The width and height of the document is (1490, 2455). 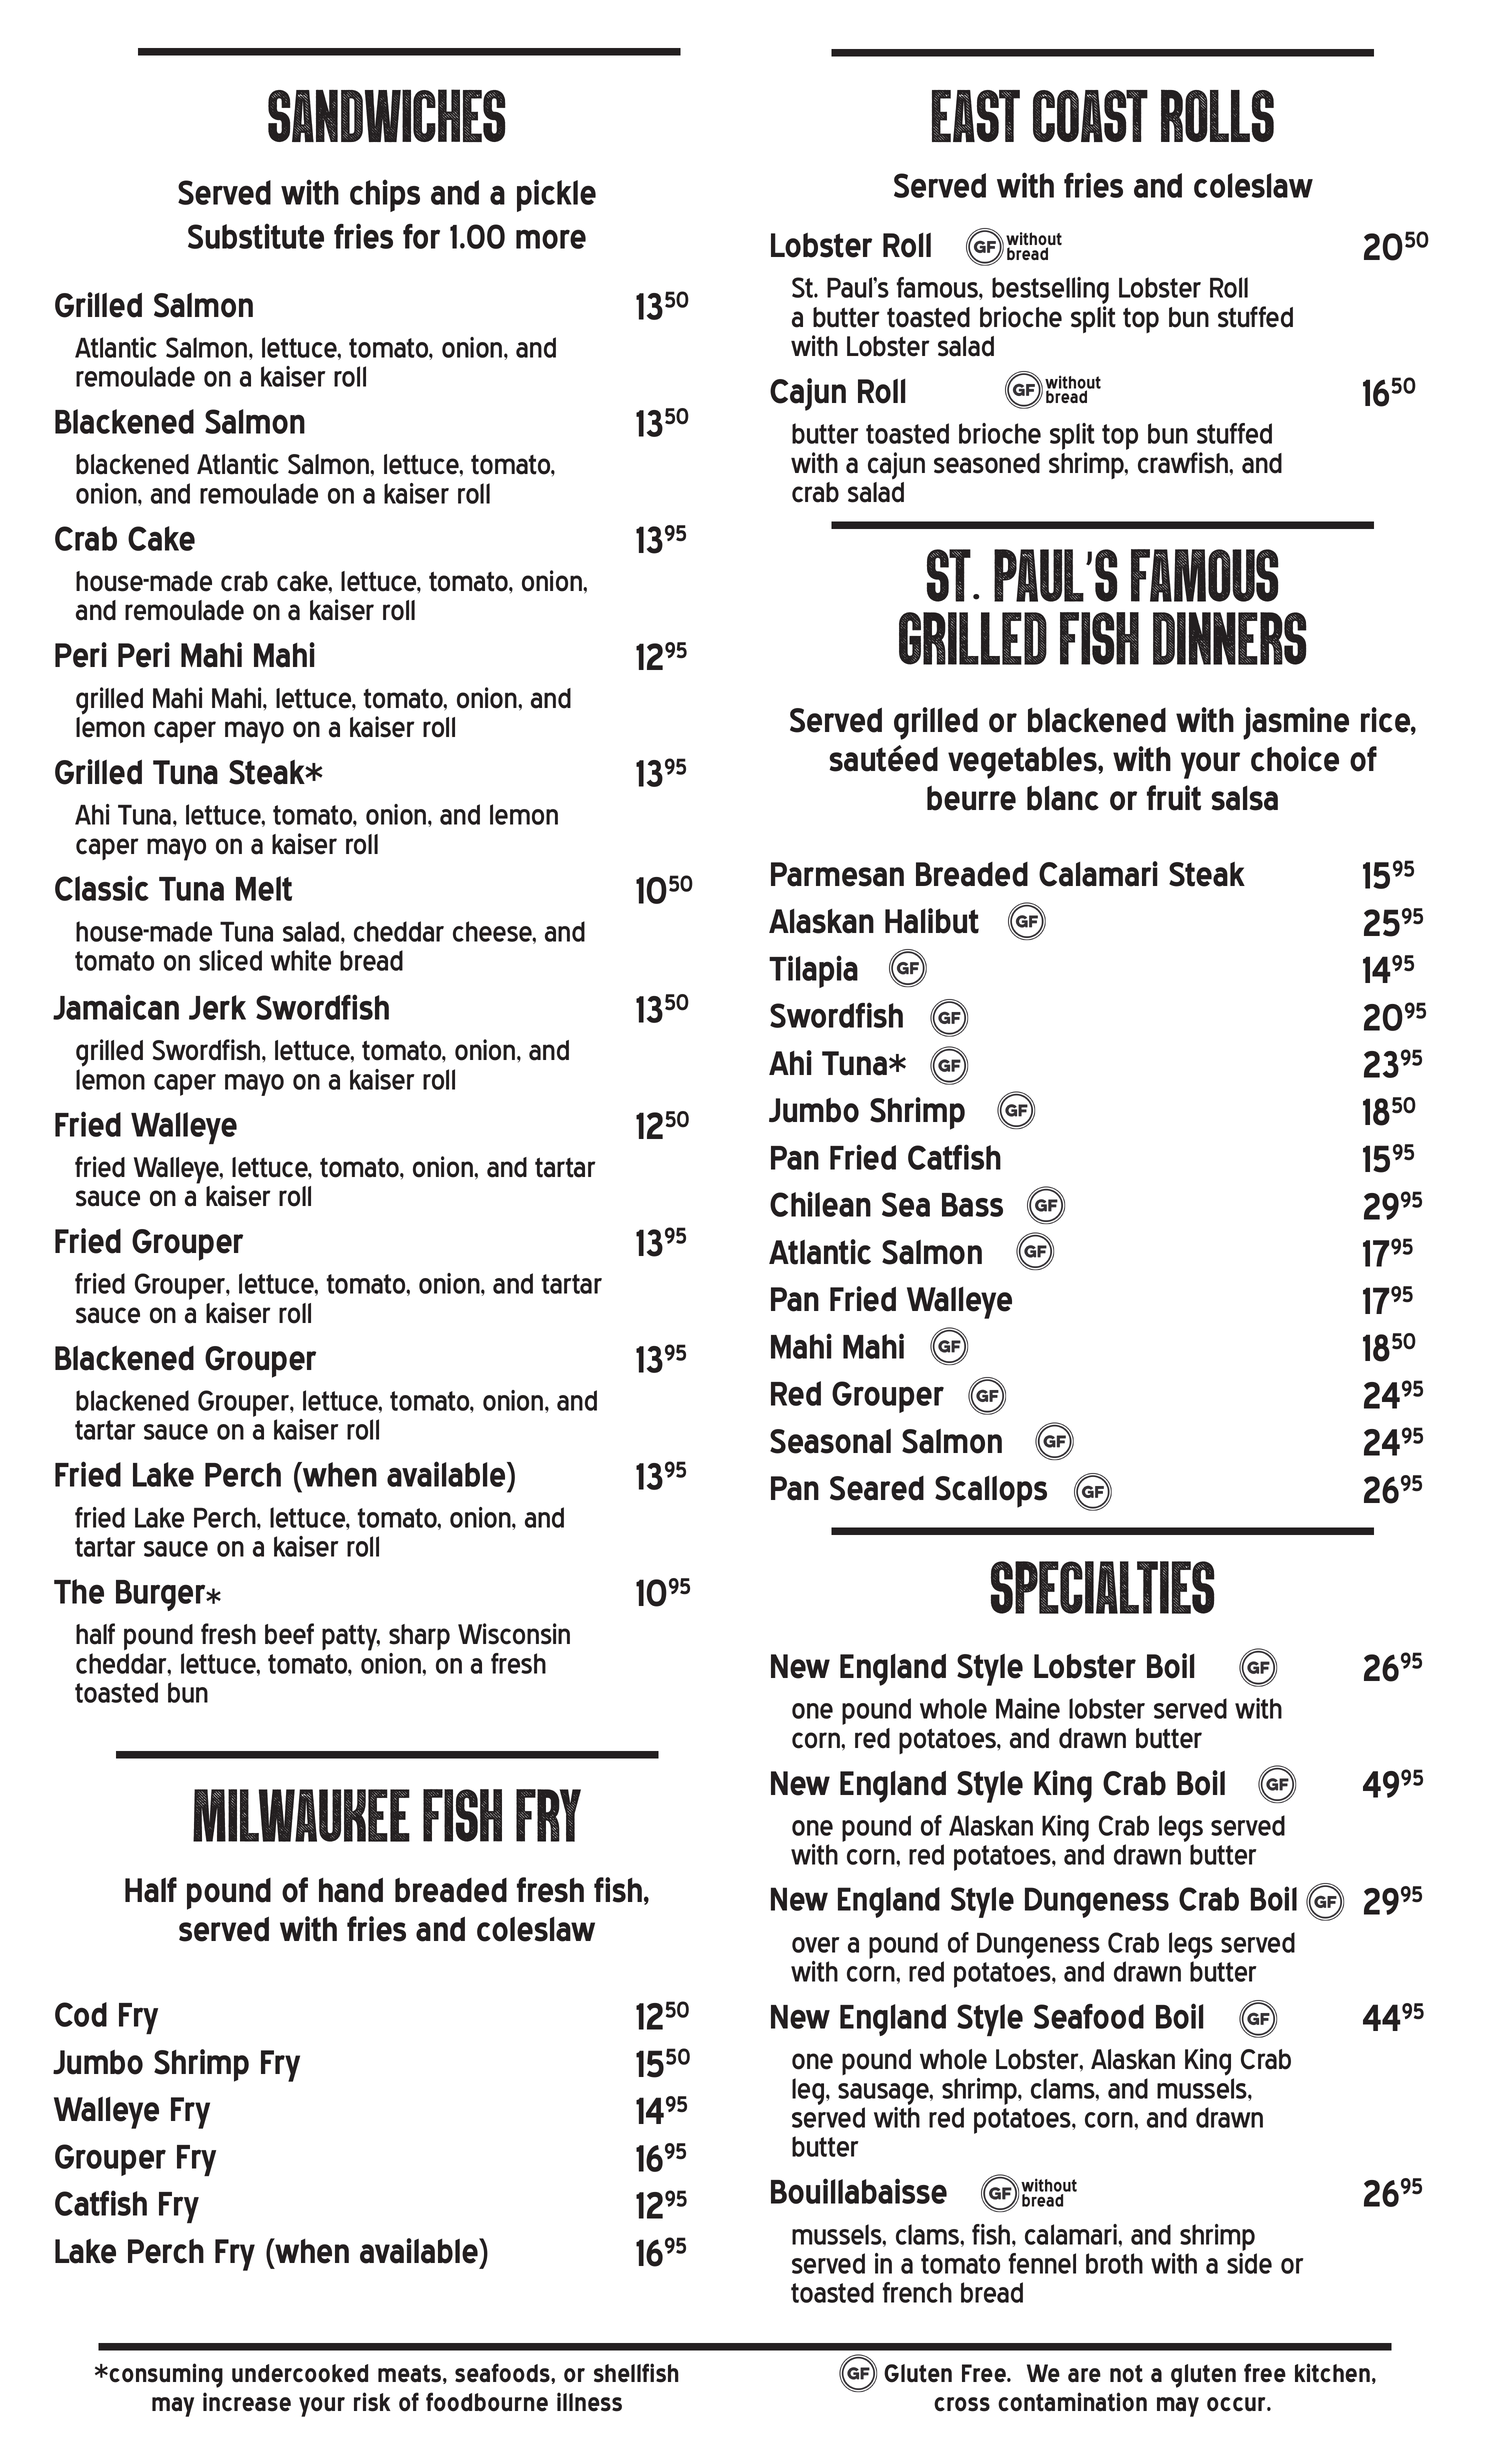 I want to click on Bass, so click(x=972, y=1205).
